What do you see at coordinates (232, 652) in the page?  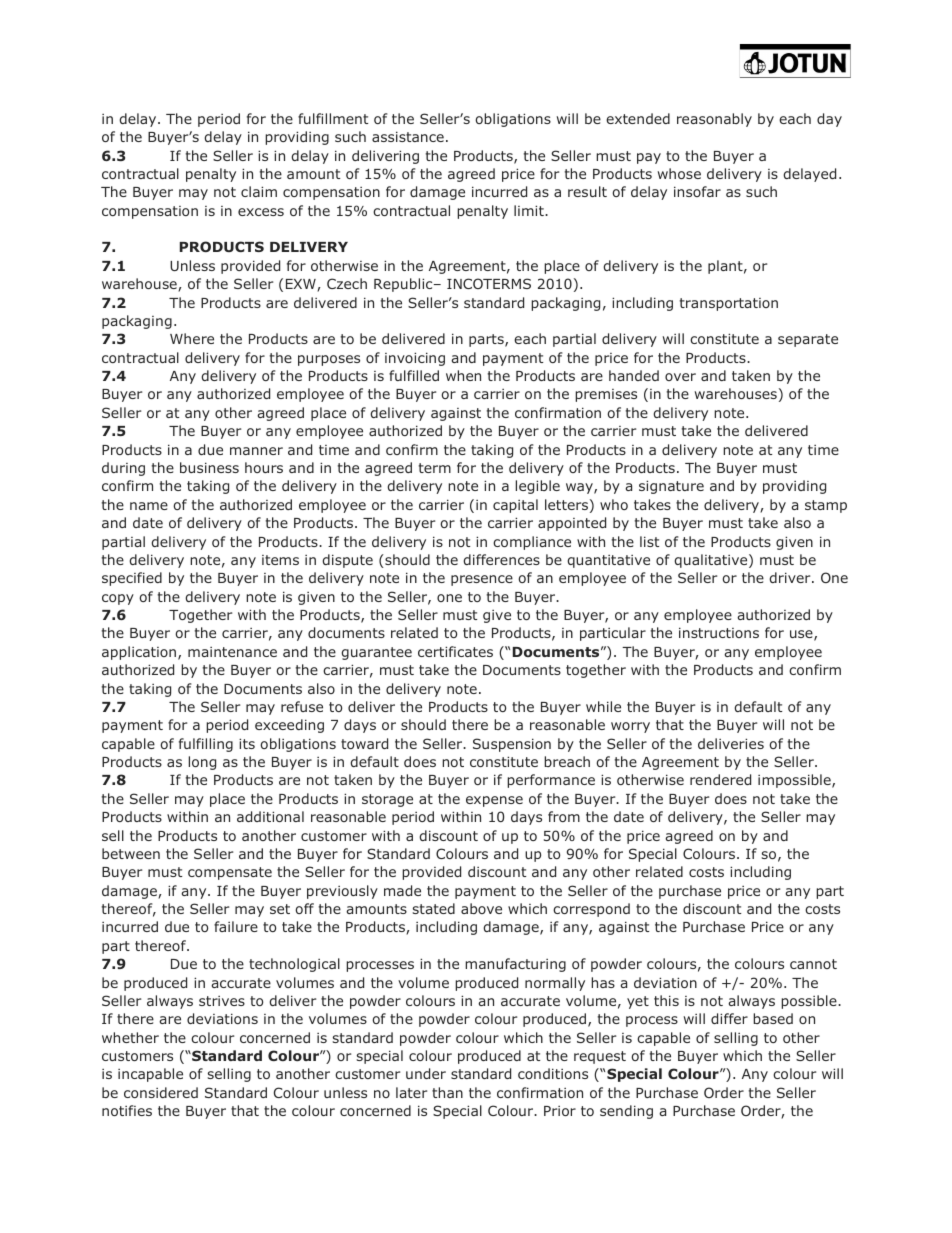 I see `maintenance` at bounding box center [232, 652].
